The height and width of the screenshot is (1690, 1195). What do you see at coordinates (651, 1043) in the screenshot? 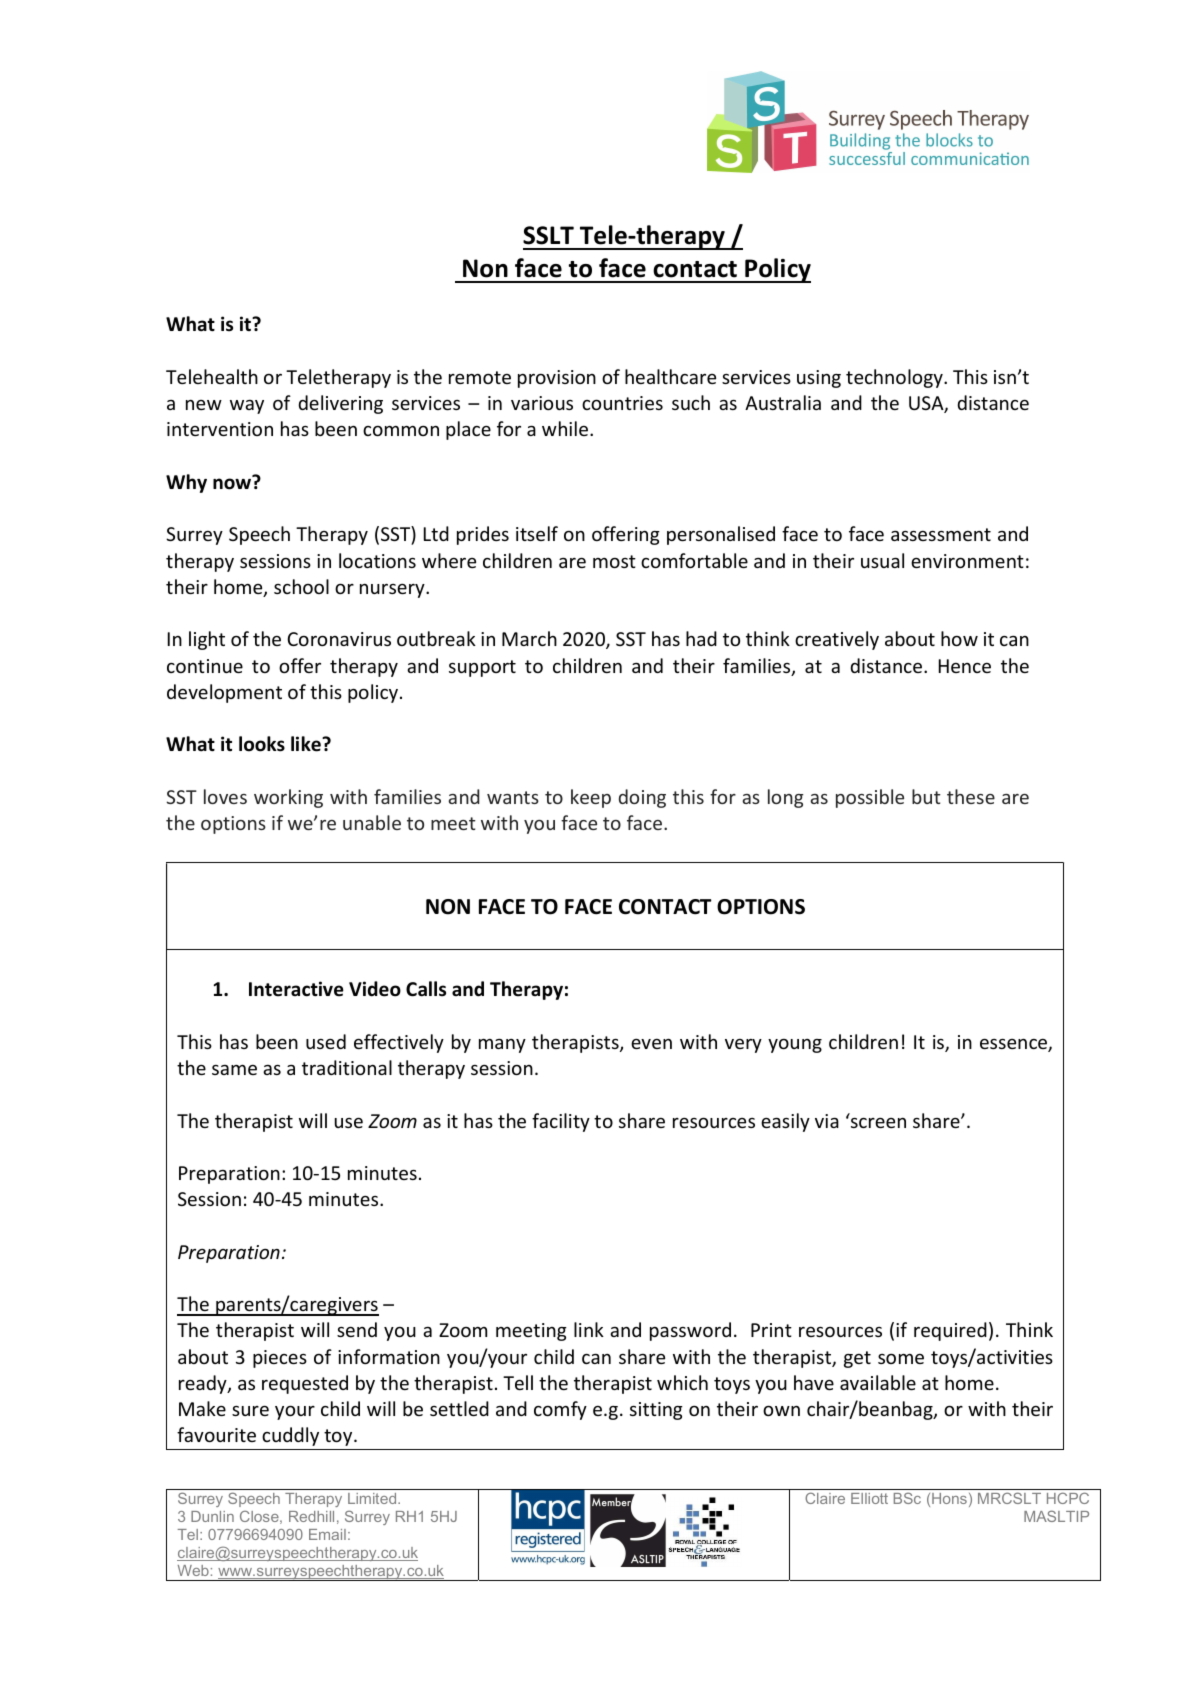
I see `even` at bounding box center [651, 1043].
